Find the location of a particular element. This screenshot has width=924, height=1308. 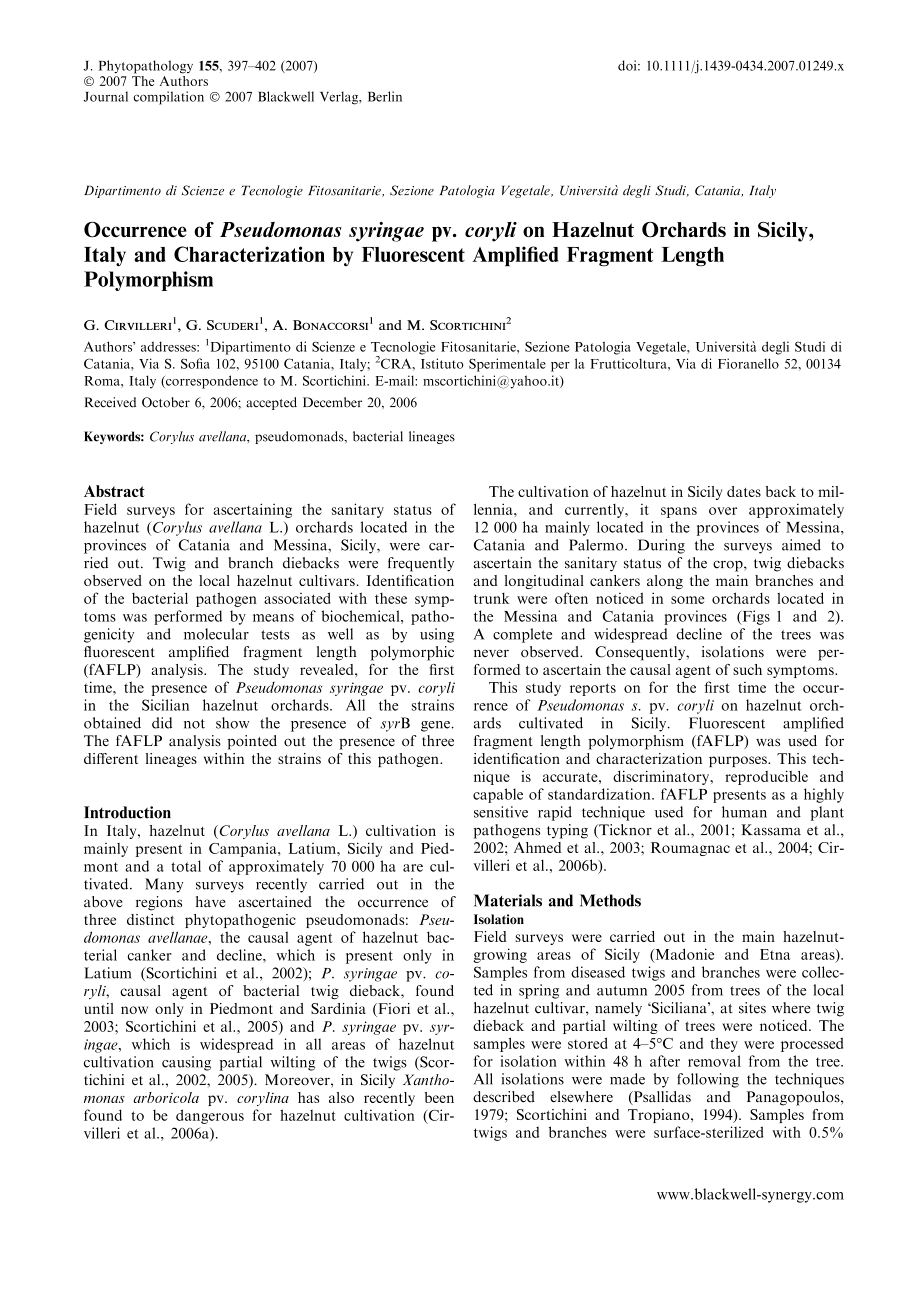

December is located at coordinates (332, 402).
